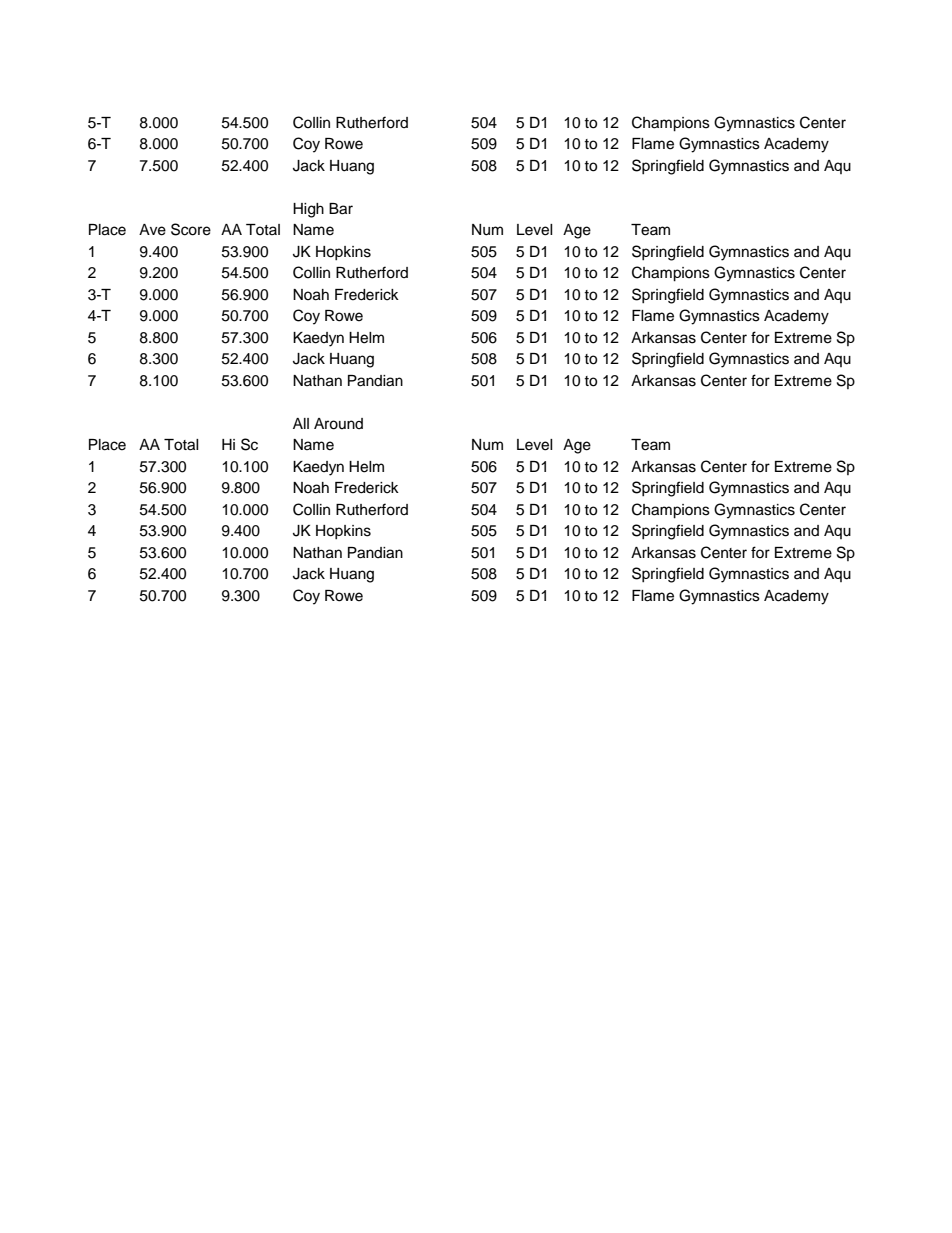  What do you see at coordinates (191, 229) in the page?
I see `Score` at bounding box center [191, 229].
